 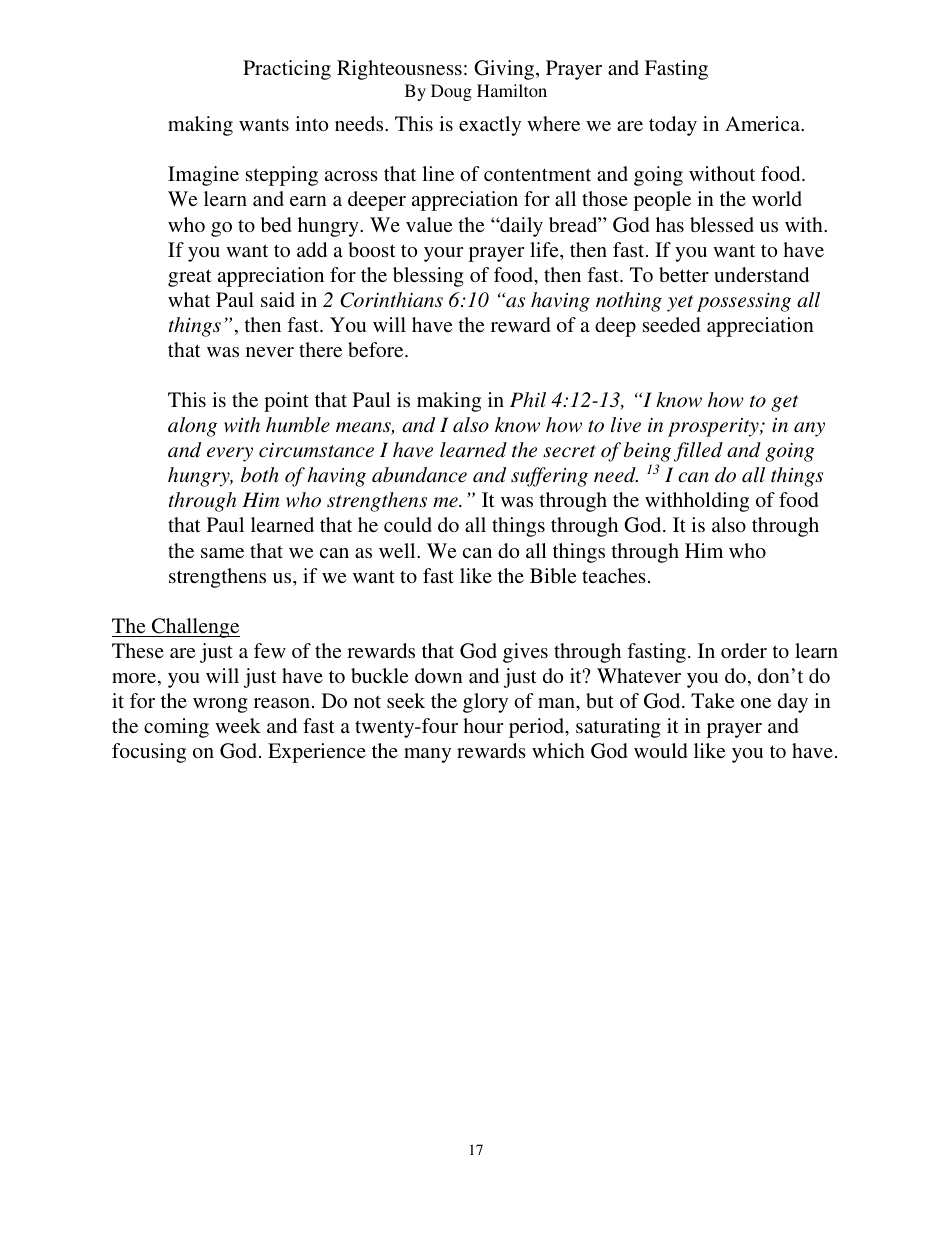 What do you see at coordinates (192, 427) in the page?
I see `along` at bounding box center [192, 427].
